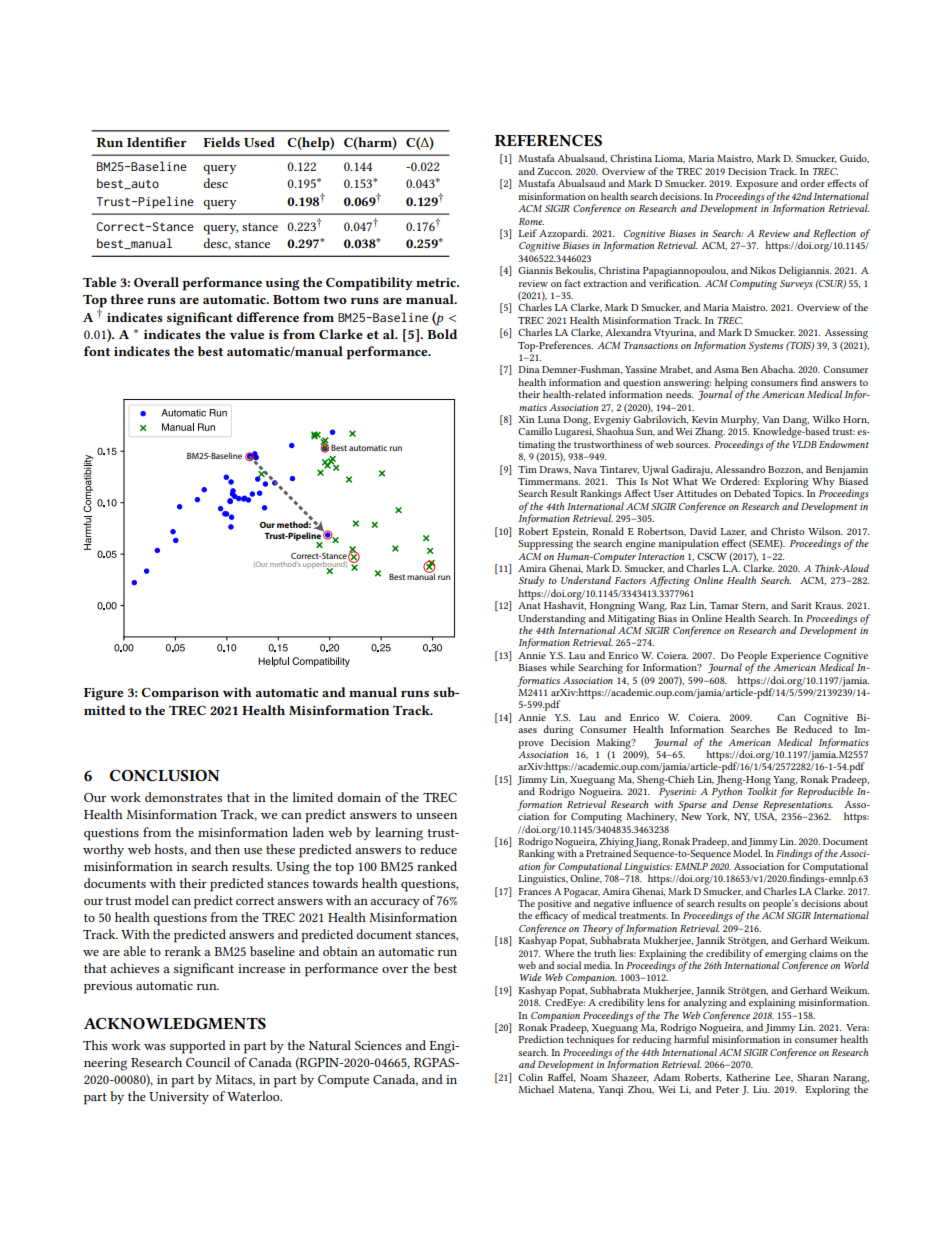 The image size is (952, 1233). What do you see at coordinates (724, 605) in the image?
I see `Tamar` at bounding box center [724, 605].
